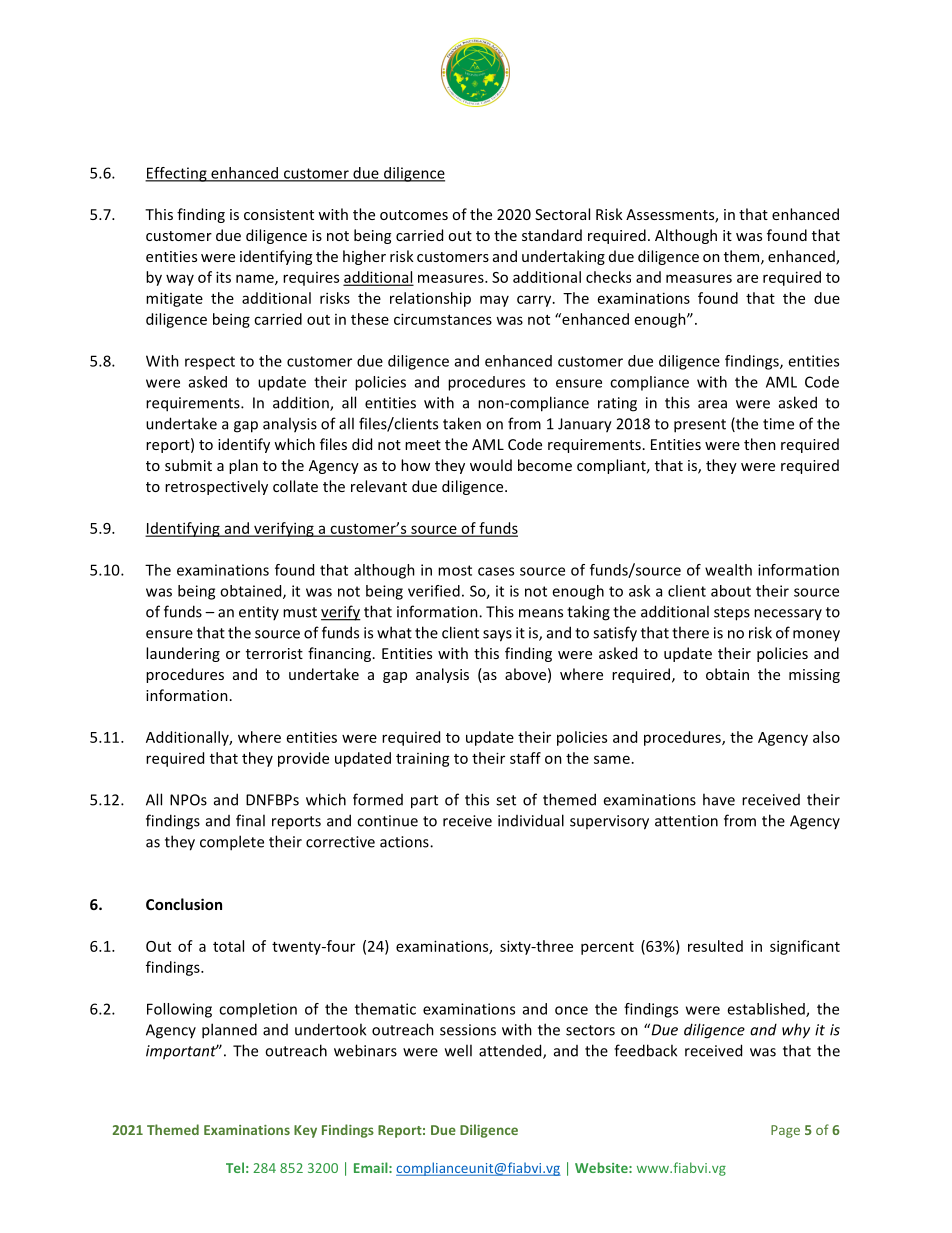 This page has width=952, height=1233. What do you see at coordinates (279, 214) in the page?
I see `consistent` at bounding box center [279, 214].
